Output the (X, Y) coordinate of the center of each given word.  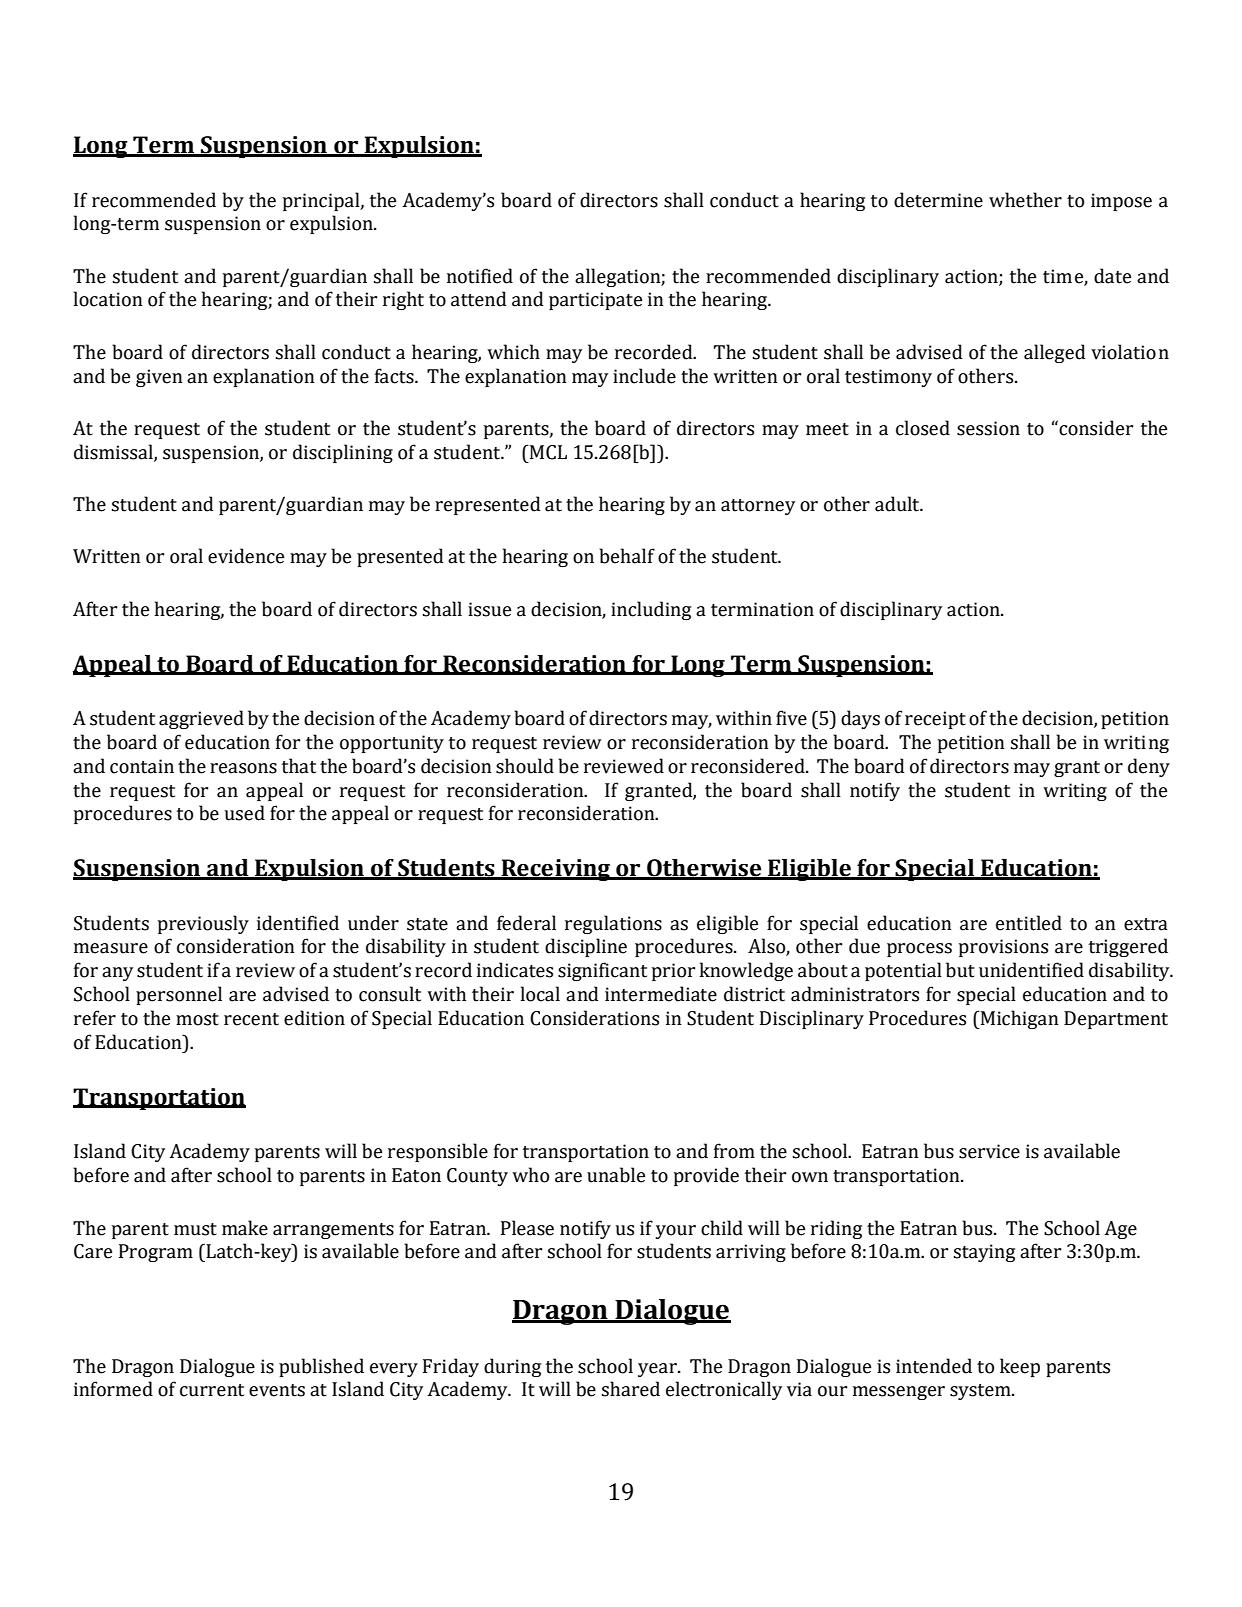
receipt (935, 720)
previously (203, 924)
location (108, 299)
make (245, 1228)
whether (1025, 200)
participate (595, 301)
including (651, 610)
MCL (547, 452)
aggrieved (201, 719)
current (212, 1390)
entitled (1029, 923)
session (988, 428)
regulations (613, 924)
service (989, 1151)
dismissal (114, 452)
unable (616, 1175)
